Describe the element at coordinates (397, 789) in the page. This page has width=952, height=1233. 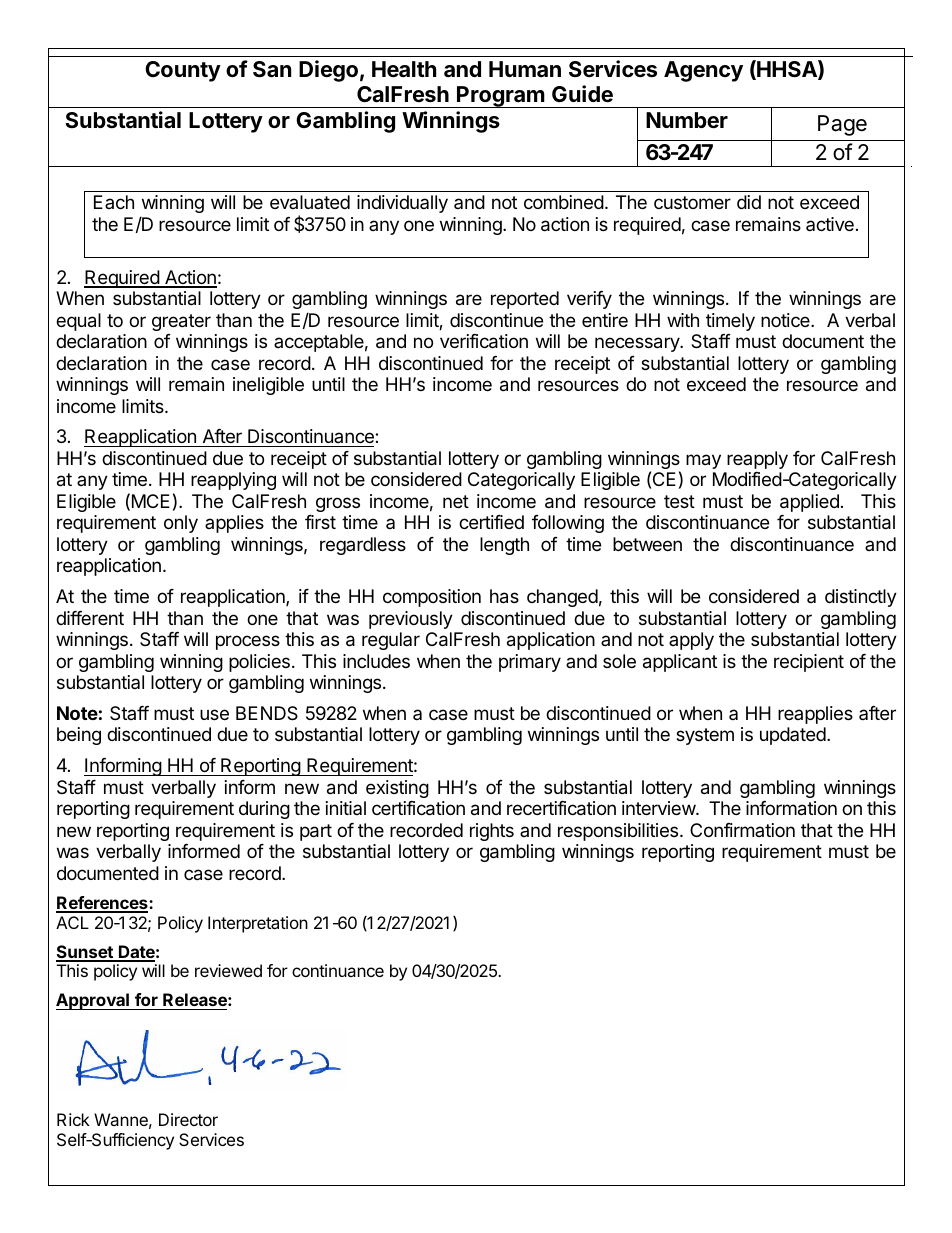
I see `existing` at that location.
